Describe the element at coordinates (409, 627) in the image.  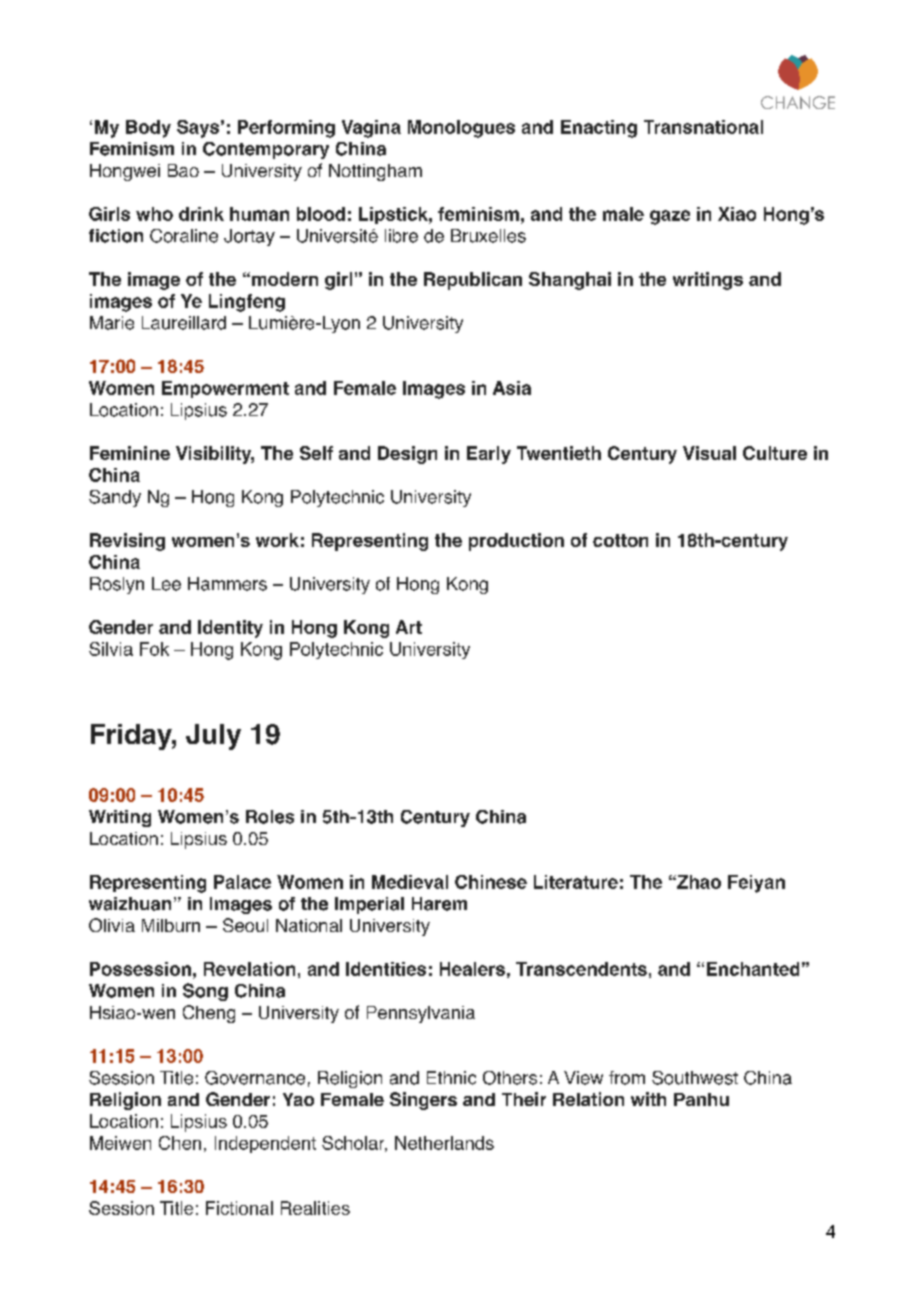
I see `Art` at that location.
